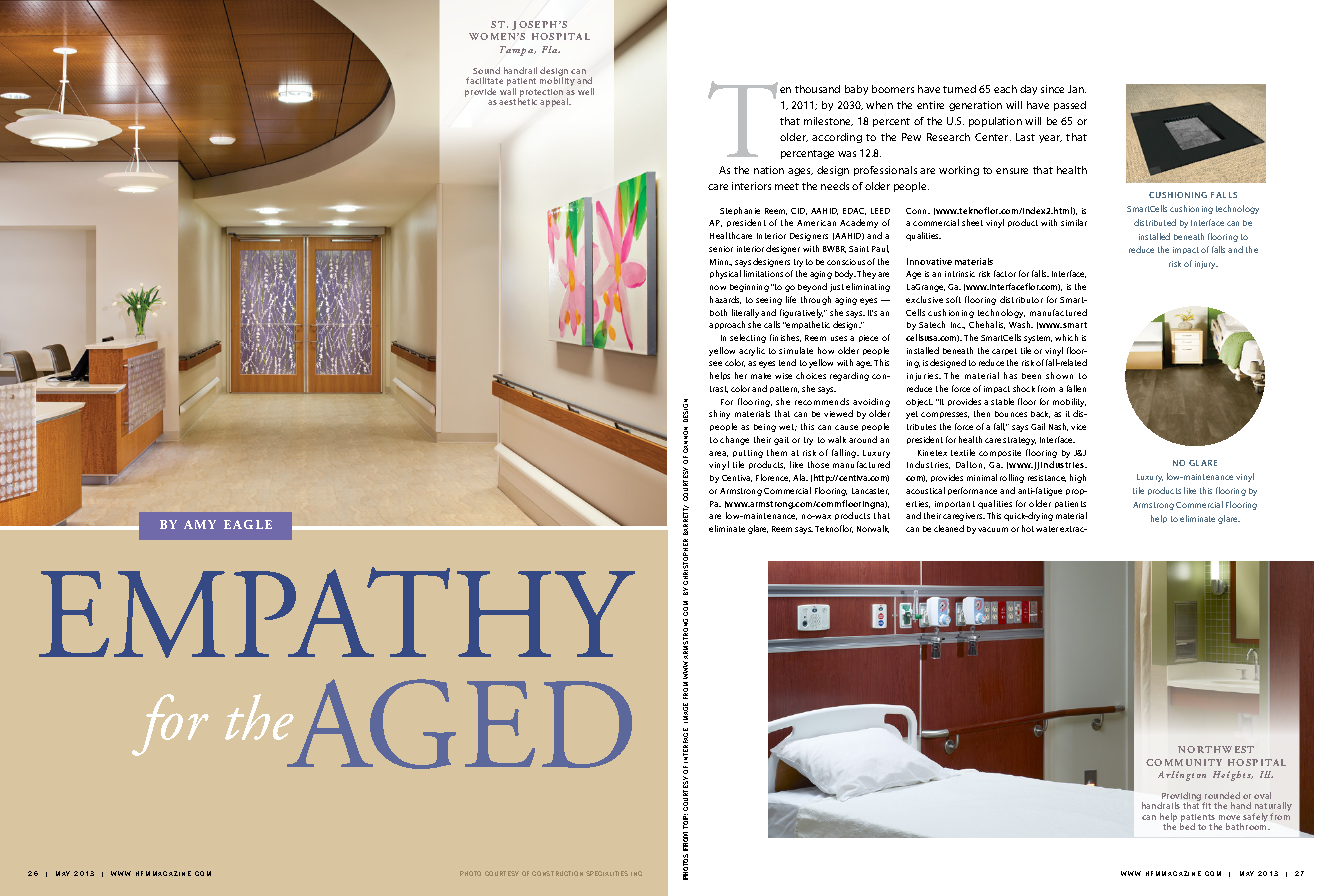 Image resolution: width=1334 pixels, height=896 pixels. I want to click on facilitate, so click(484, 80).
